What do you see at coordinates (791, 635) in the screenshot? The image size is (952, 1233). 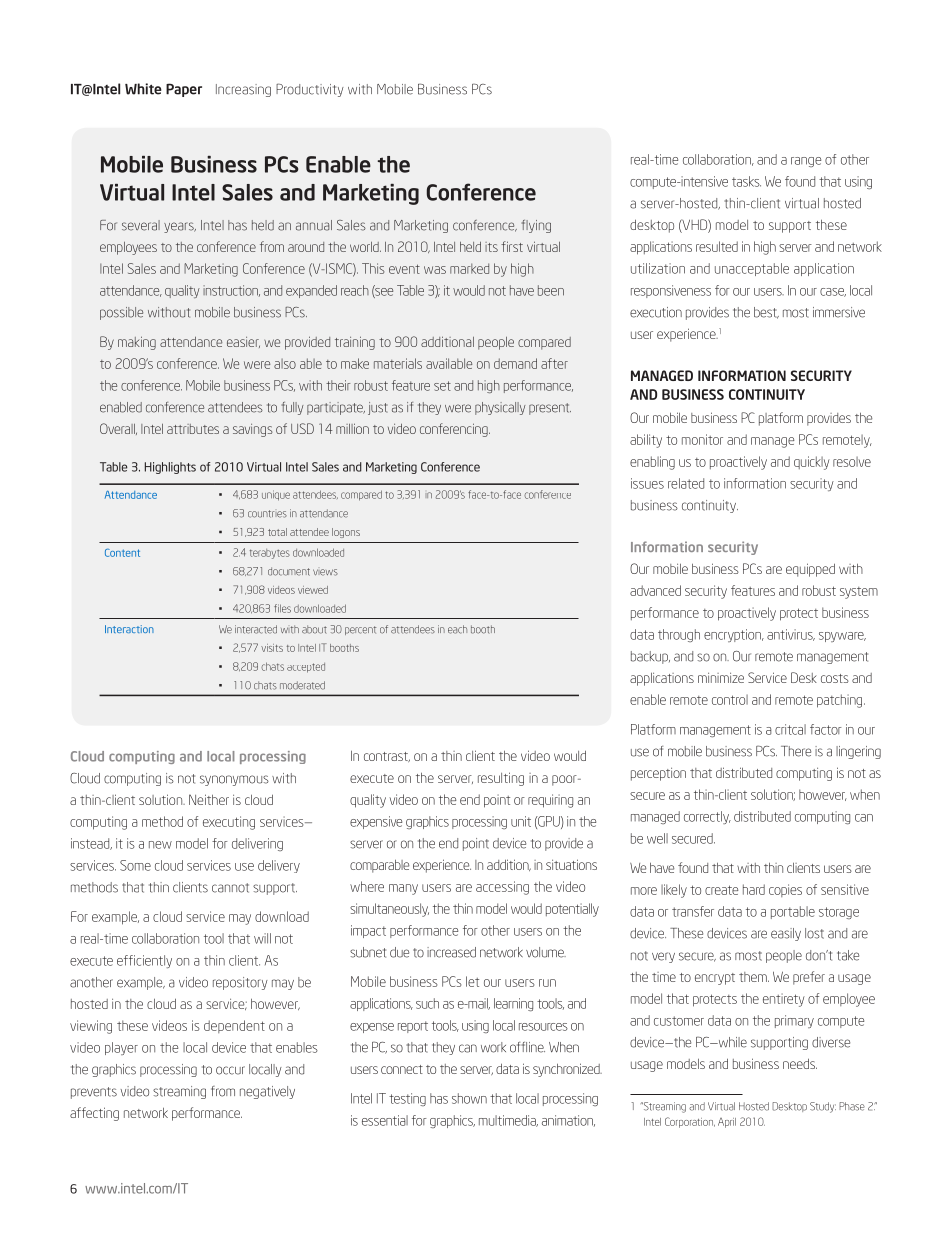 I see `antivirus` at bounding box center [791, 635].
